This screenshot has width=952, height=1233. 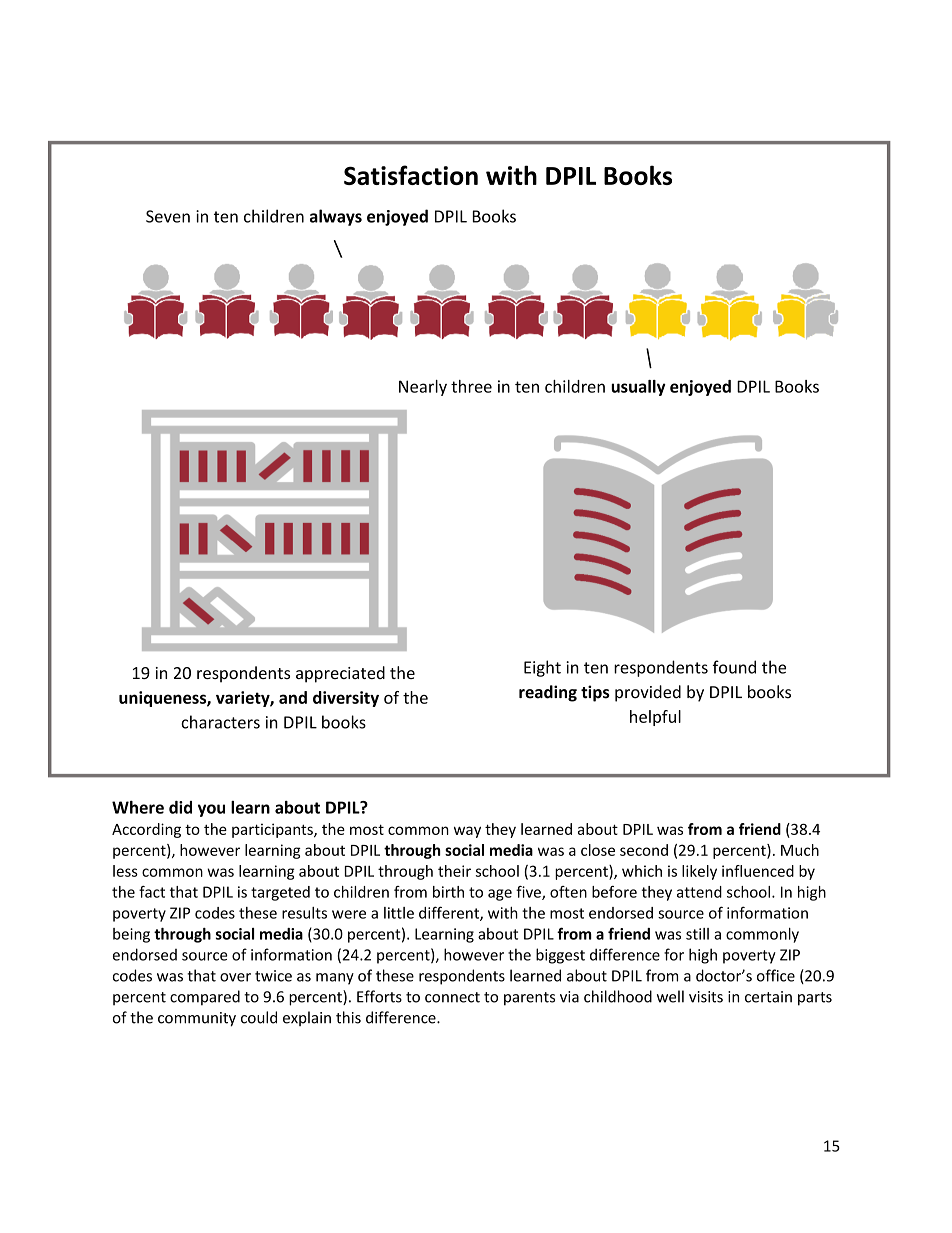 I want to click on compared, so click(x=205, y=998).
